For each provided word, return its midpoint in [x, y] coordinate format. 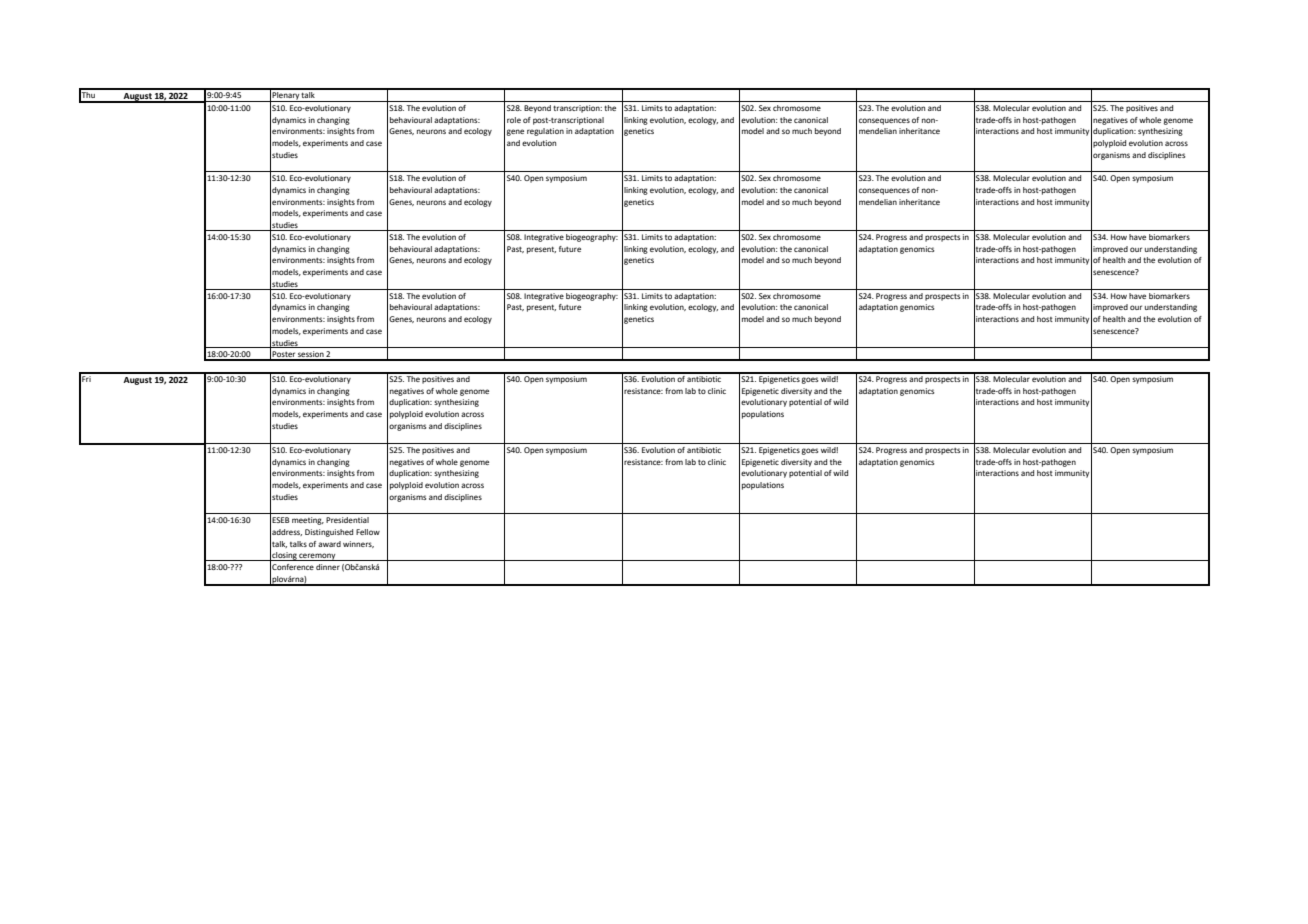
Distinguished [329, 533]
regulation [545, 132]
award [329, 544]
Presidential [347, 520]
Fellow [368, 532]
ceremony [318, 557]
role [514, 120]
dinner [328, 567]
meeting [308, 521]
